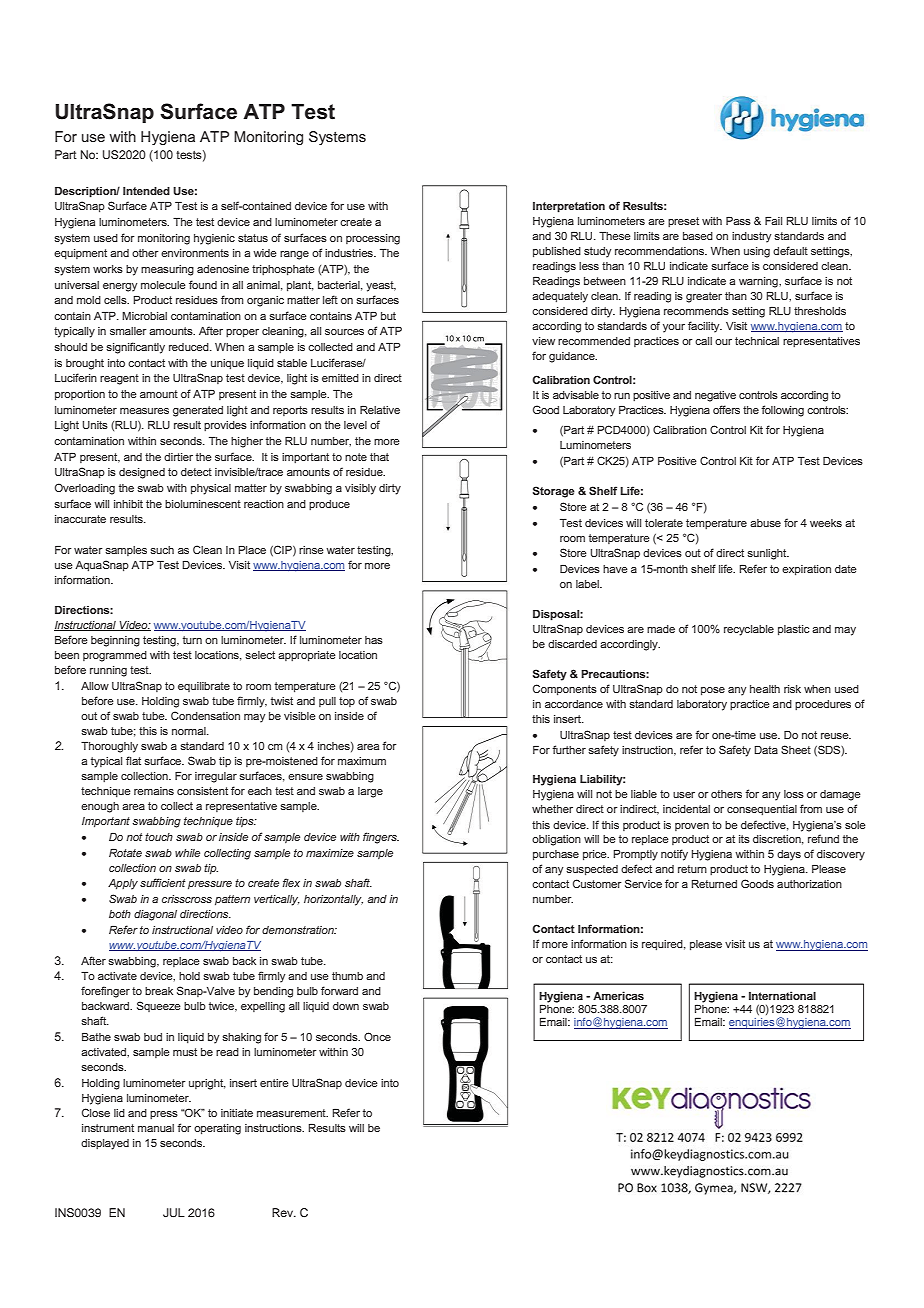  I want to click on such, so click(162, 550).
